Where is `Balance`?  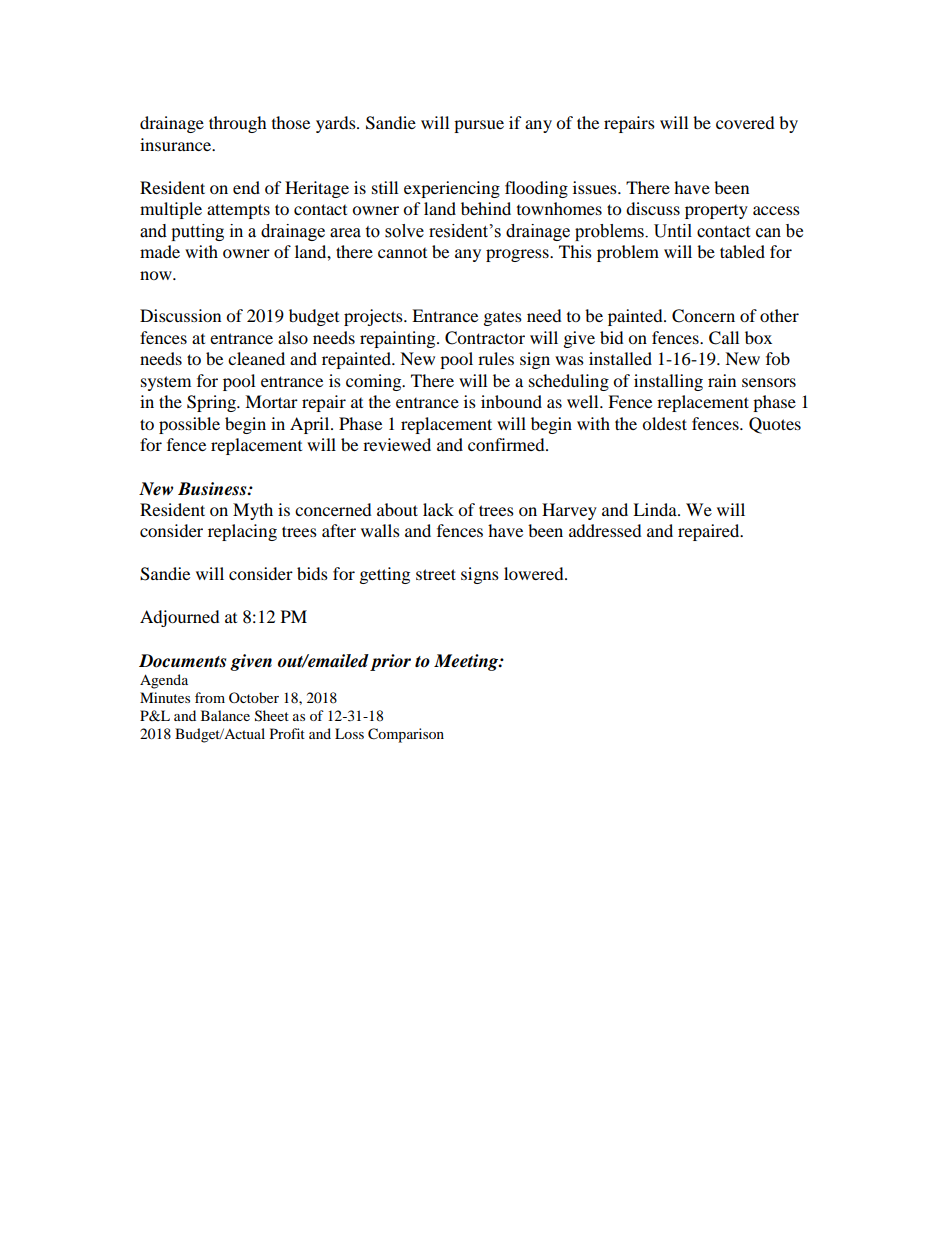 Balance is located at coordinates (225, 715).
